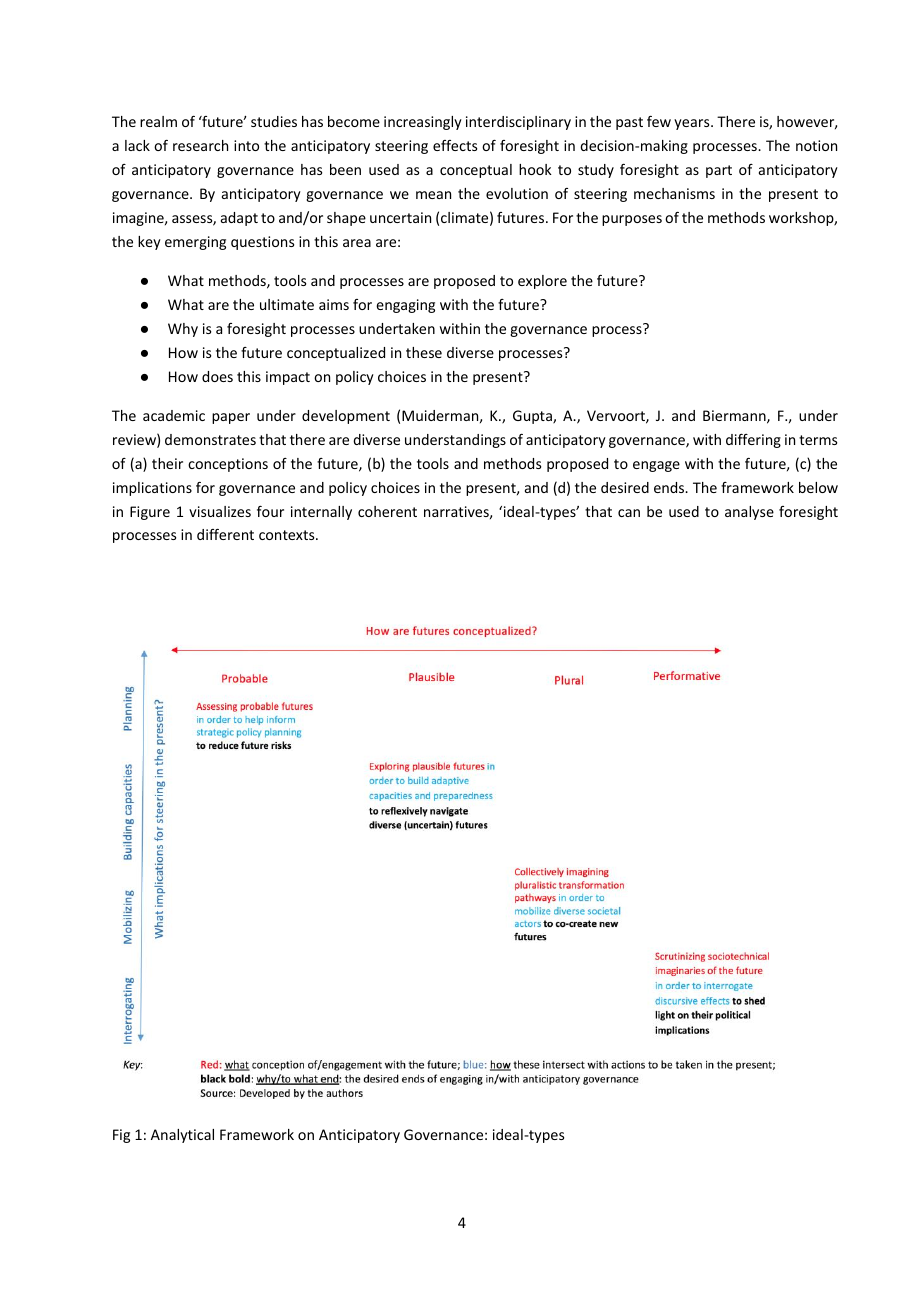 This image has width=924, height=1308. I want to click on contexts, so click(288, 535).
